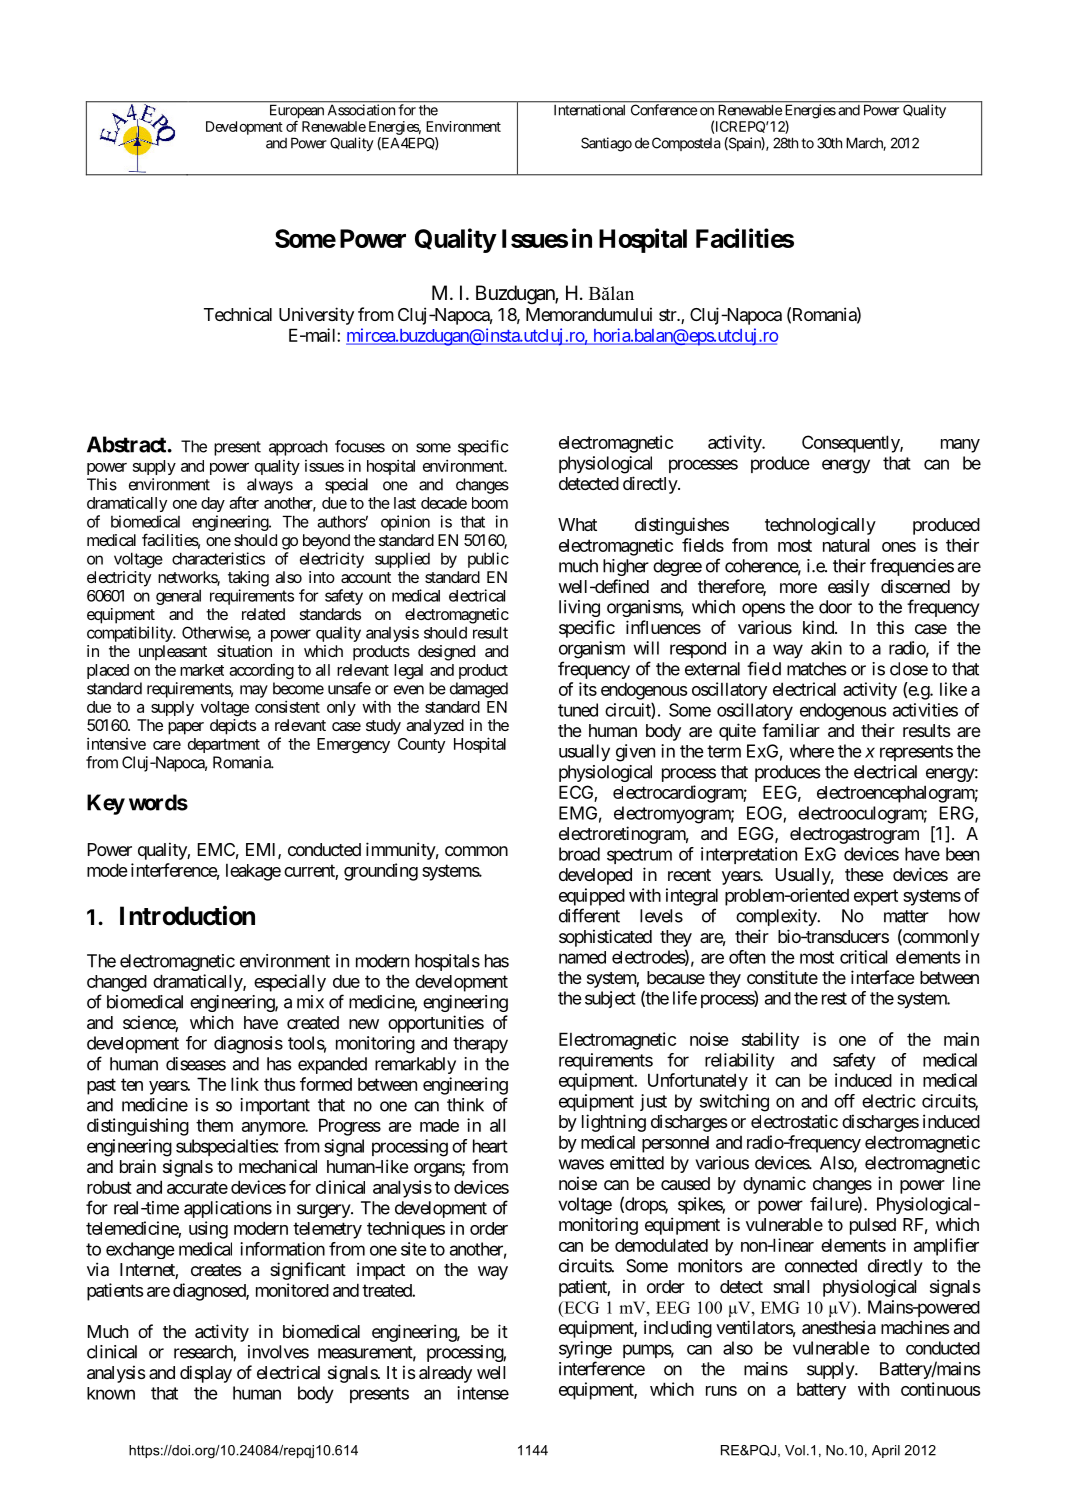  I want to click on familiar, so click(791, 730).
